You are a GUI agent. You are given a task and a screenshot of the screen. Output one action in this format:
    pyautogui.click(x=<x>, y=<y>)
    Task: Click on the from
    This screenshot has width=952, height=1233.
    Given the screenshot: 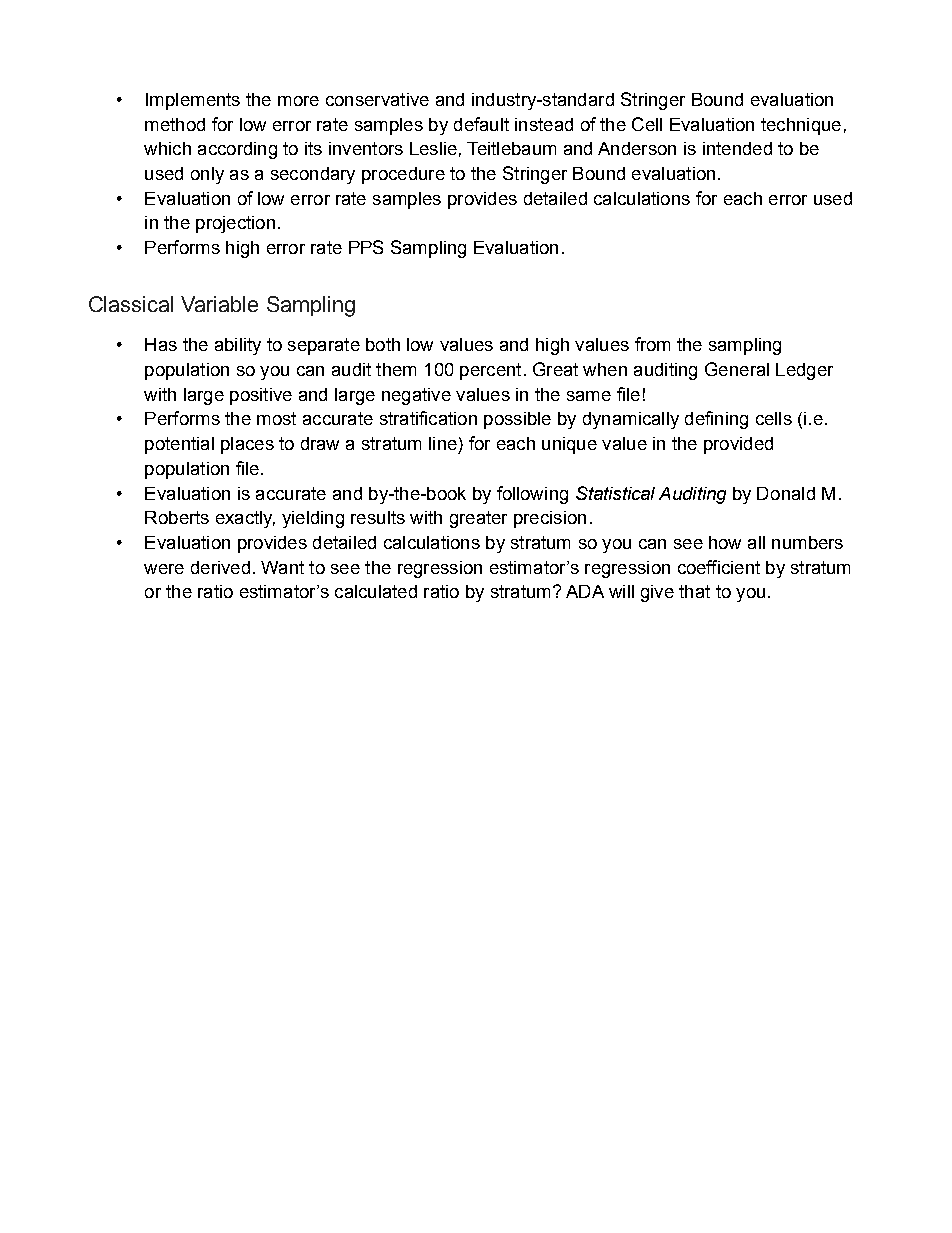 What is the action you would take?
    pyautogui.click(x=652, y=344)
